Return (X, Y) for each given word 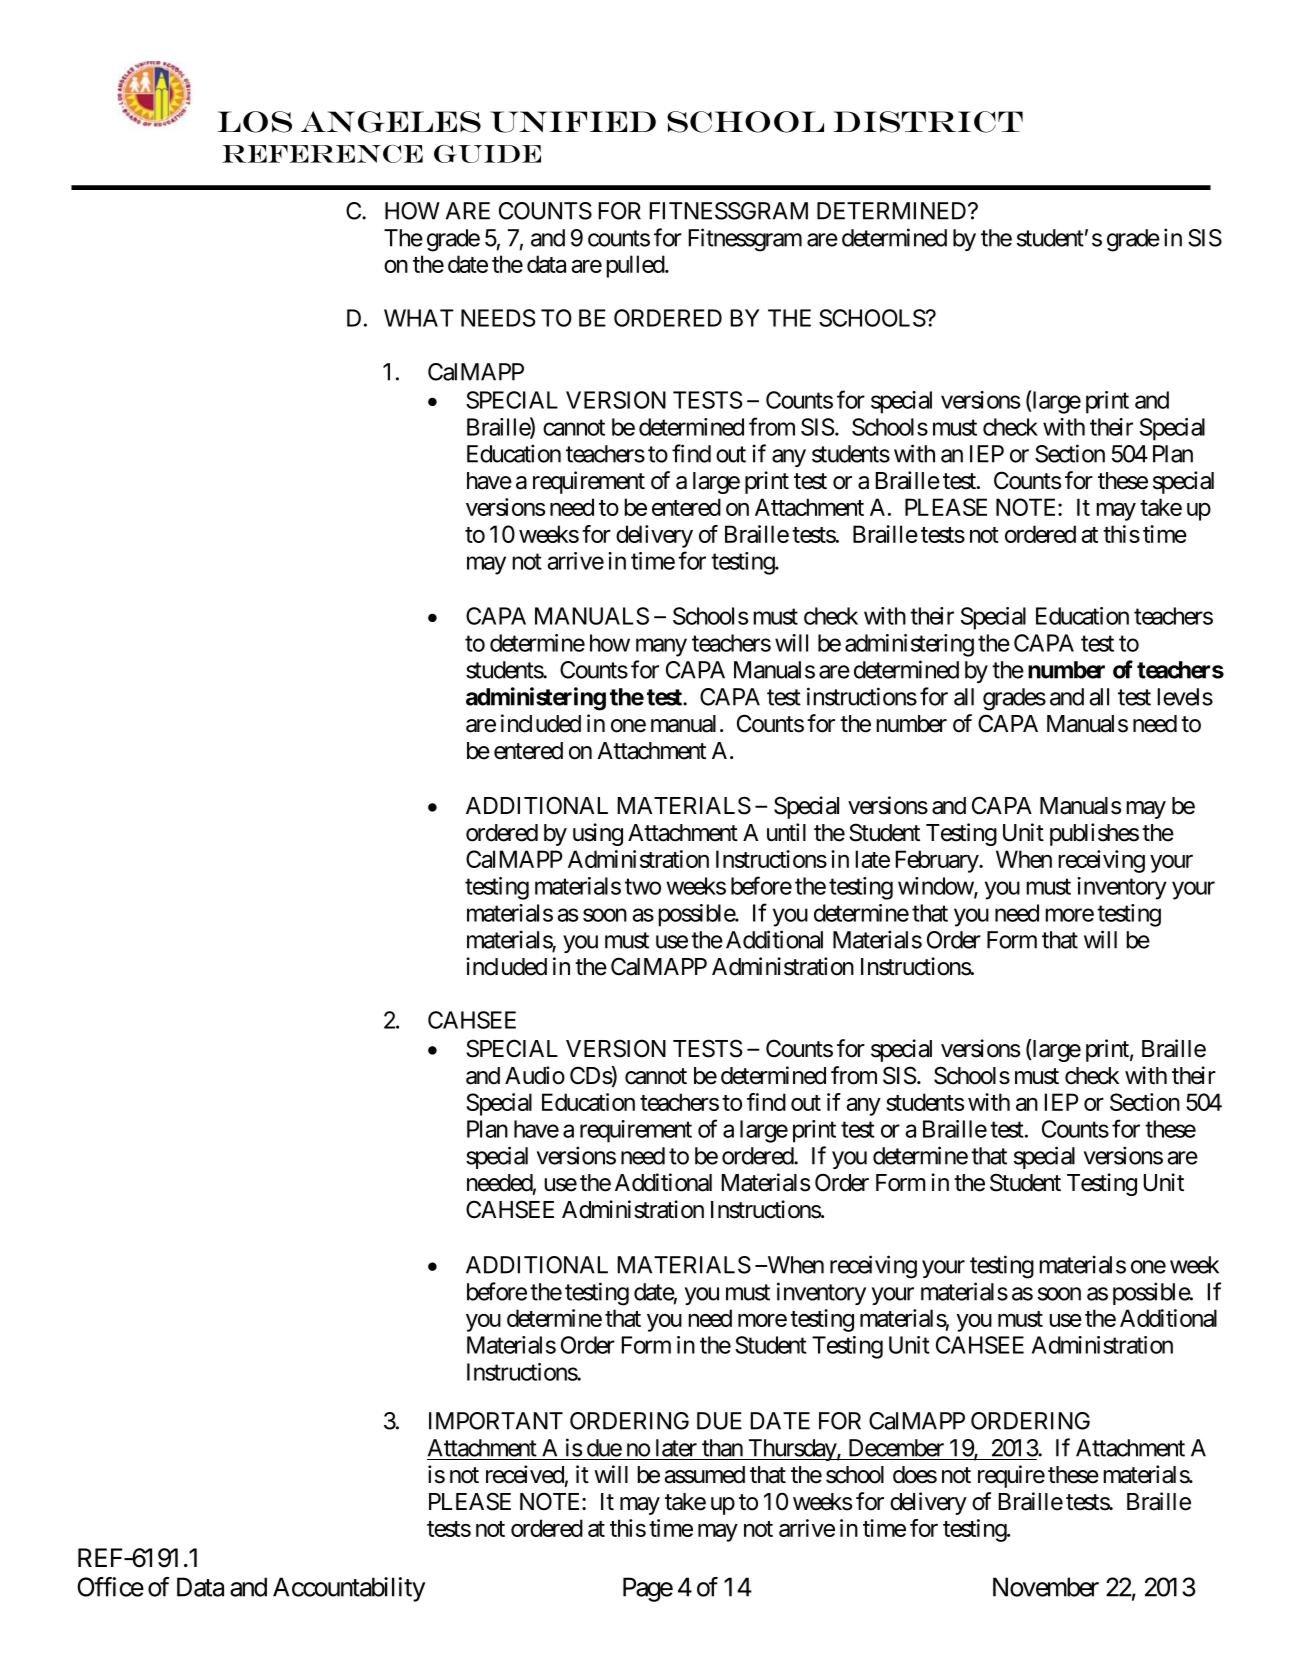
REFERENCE (322, 154)
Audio (535, 1075)
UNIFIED (573, 122)
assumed (704, 1475)
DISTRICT (928, 122)
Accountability (349, 1589)
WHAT (419, 318)
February (937, 861)
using (598, 834)
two (643, 887)
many (661, 647)
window (936, 887)
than (722, 1448)
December (896, 1448)
